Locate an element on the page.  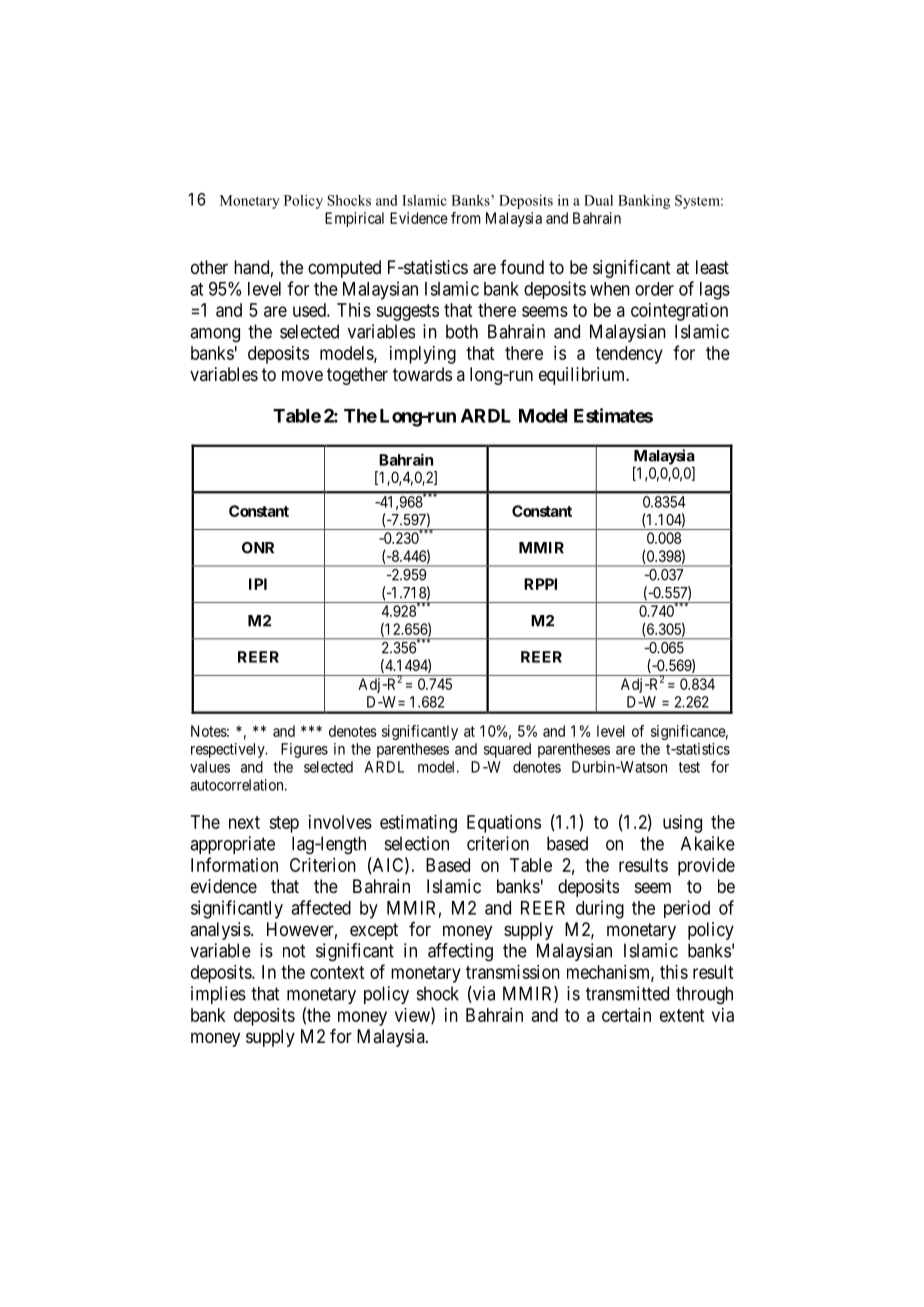
from is located at coordinates (466, 218).
